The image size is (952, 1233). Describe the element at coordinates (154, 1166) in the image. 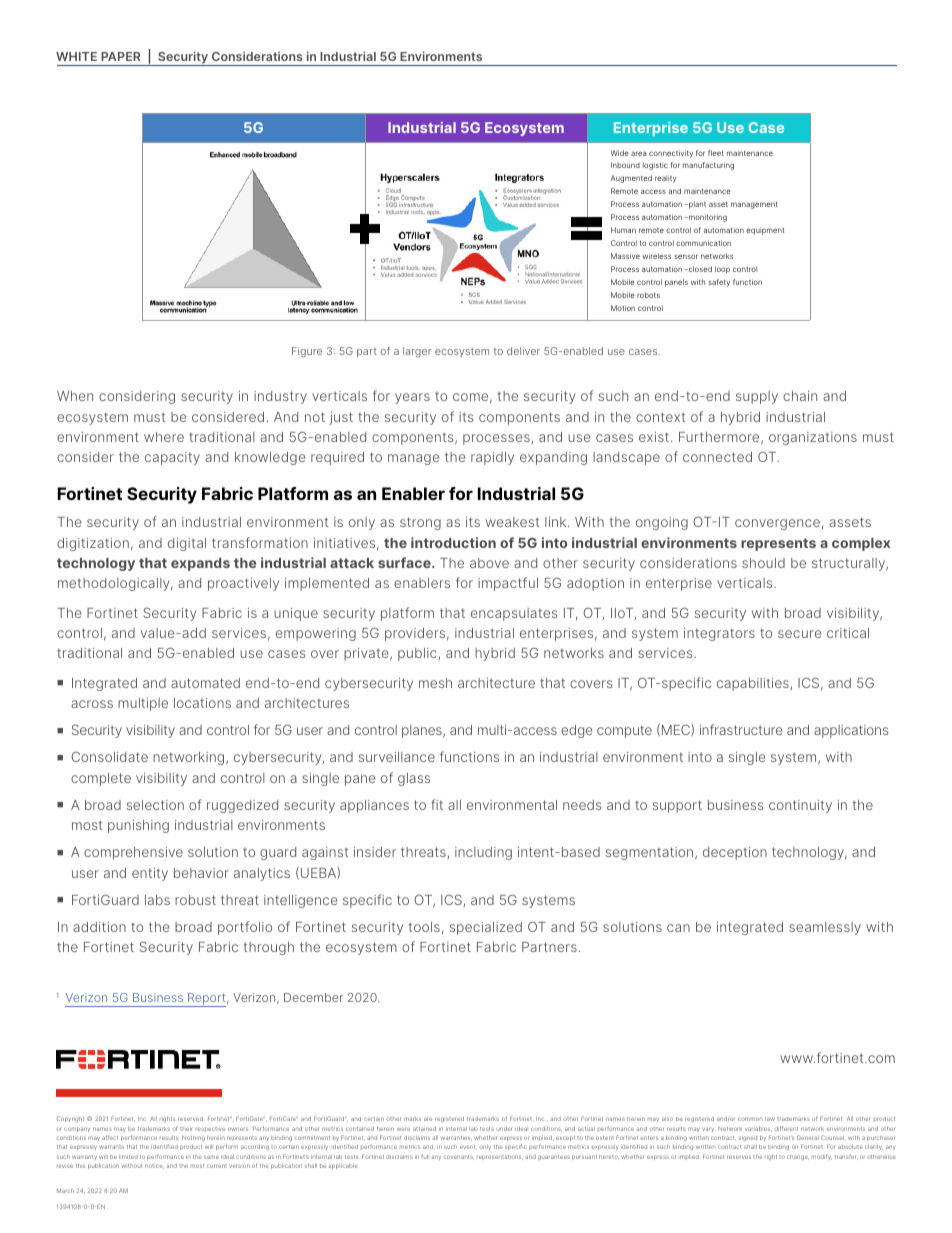

I see `notice` at that location.
